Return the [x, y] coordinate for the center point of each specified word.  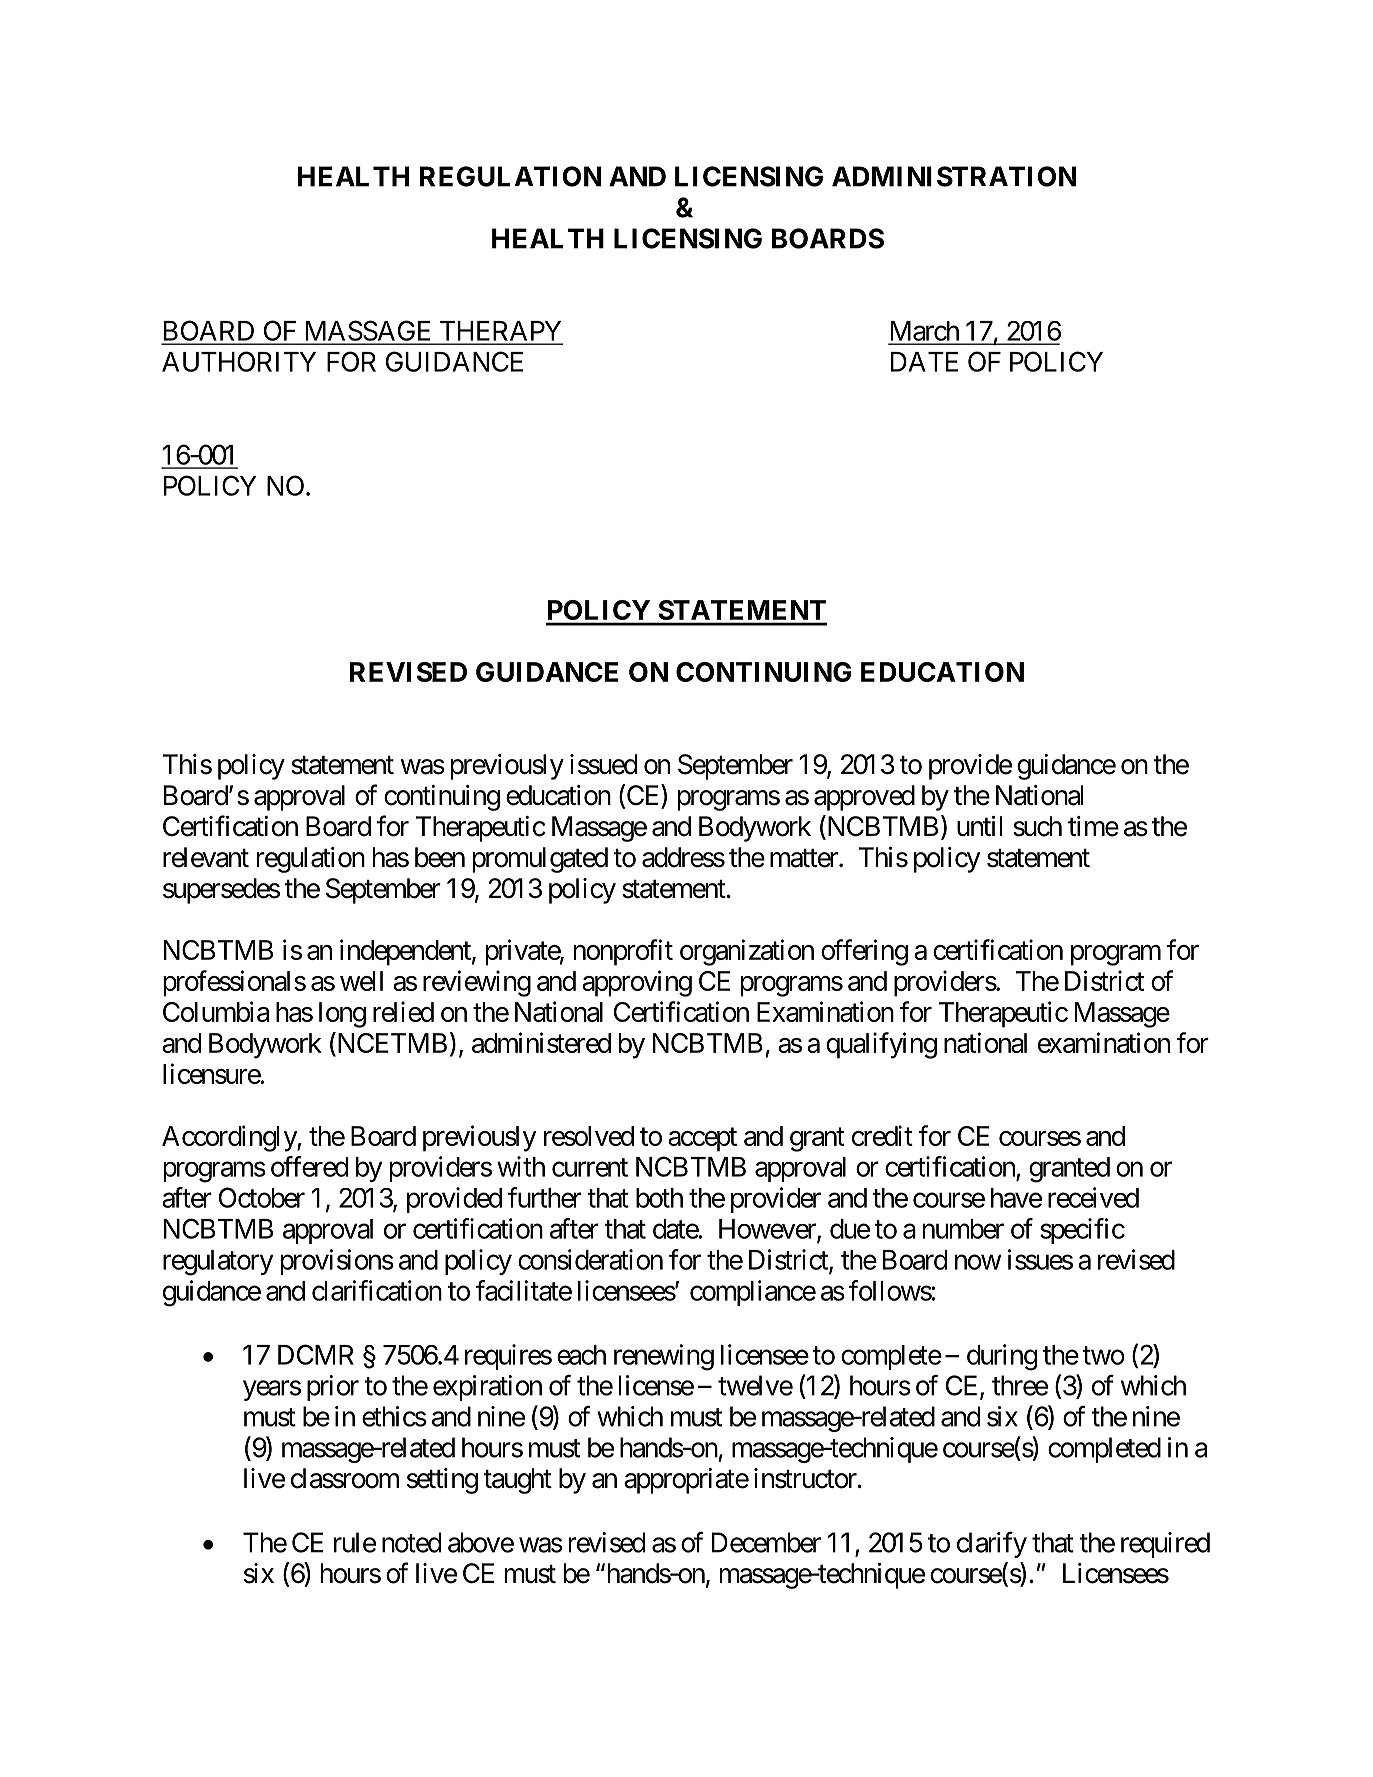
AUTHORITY [239, 361]
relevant [206, 857]
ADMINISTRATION [954, 176]
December [766, 1542]
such [1037, 826]
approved [864, 798]
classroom [345, 1478]
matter [805, 858]
